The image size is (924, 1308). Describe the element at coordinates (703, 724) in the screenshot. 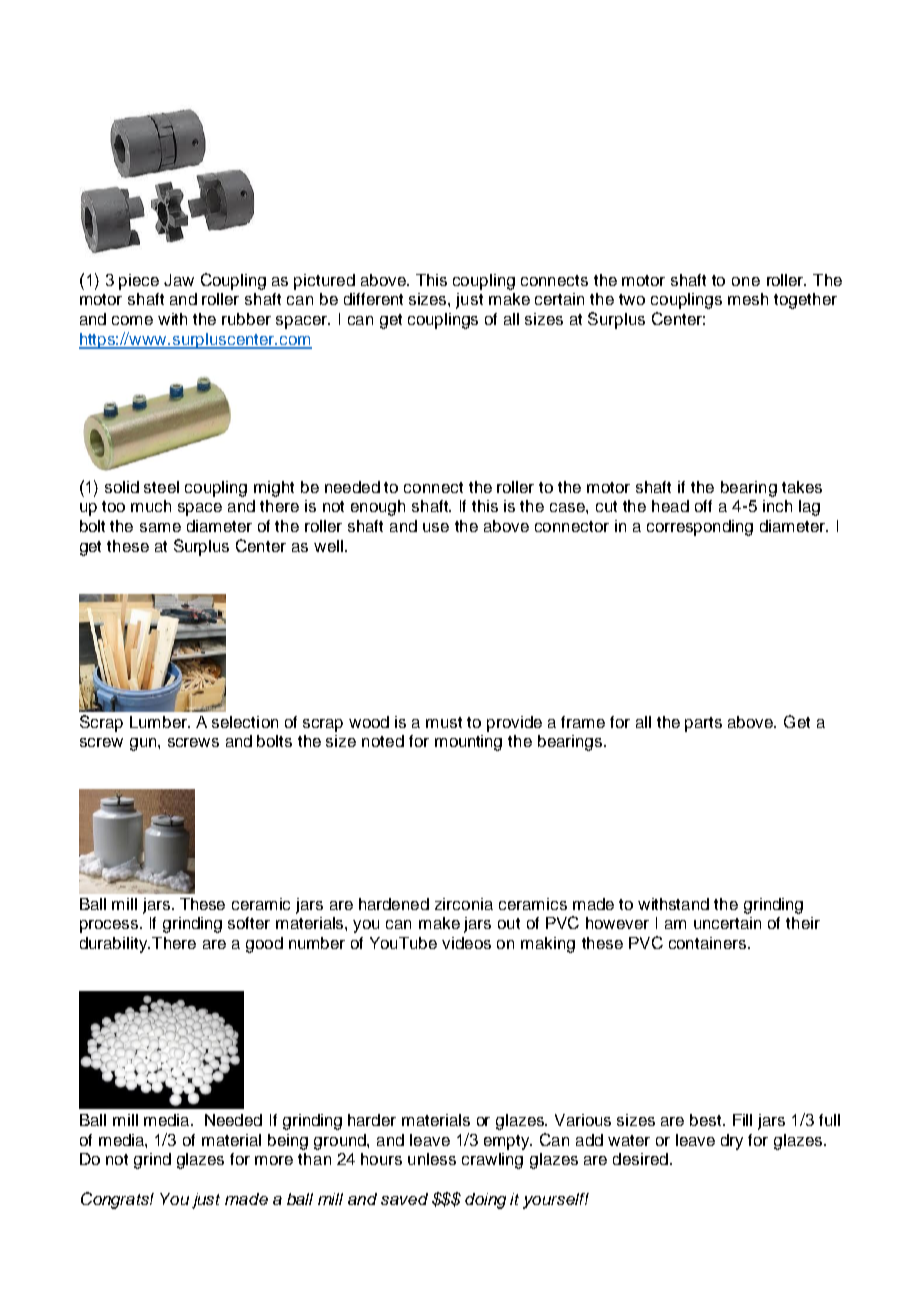

I see `parts` at that location.
